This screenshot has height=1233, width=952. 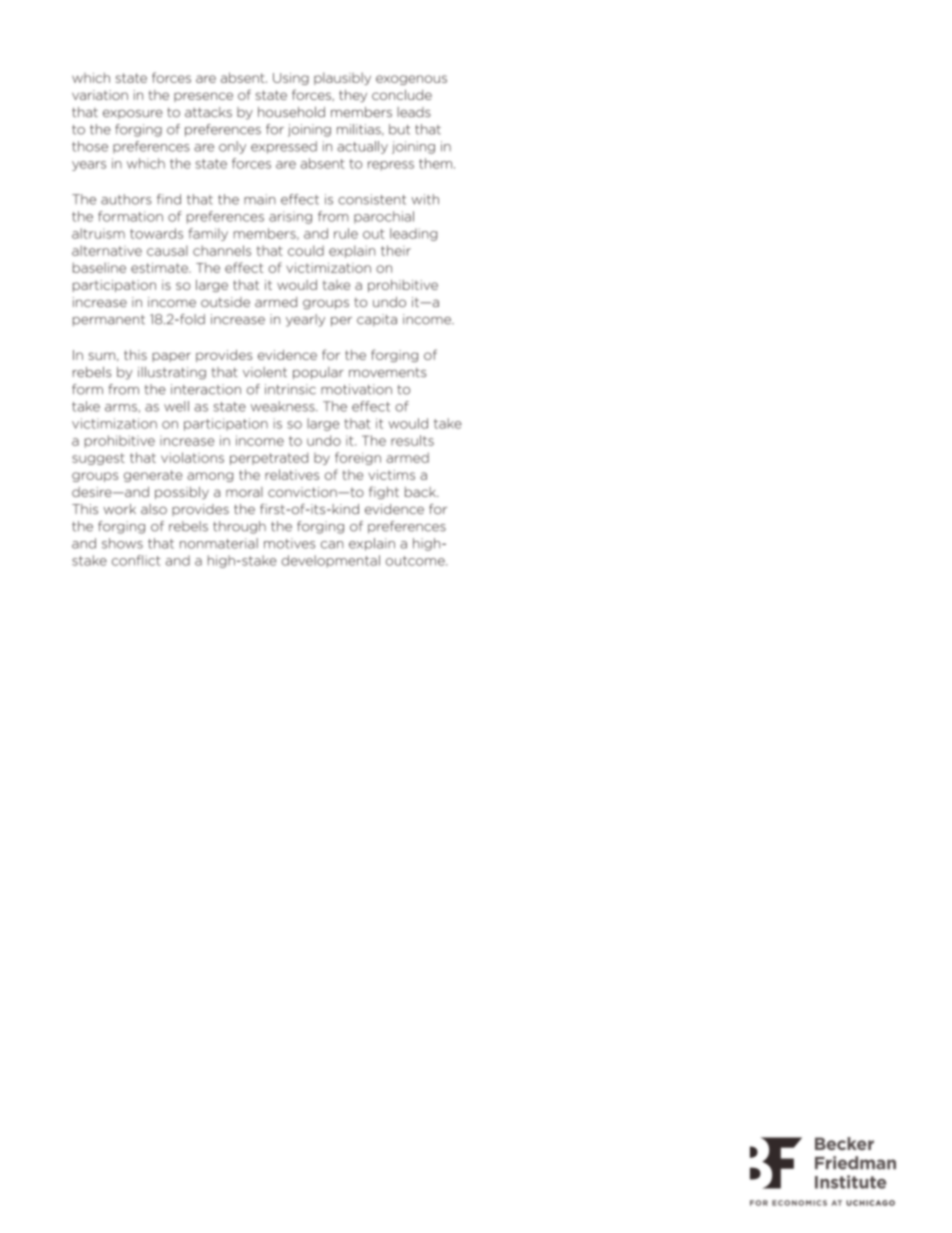 What do you see at coordinates (284, 406) in the screenshot?
I see `weakness` at bounding box center [284, 406].
